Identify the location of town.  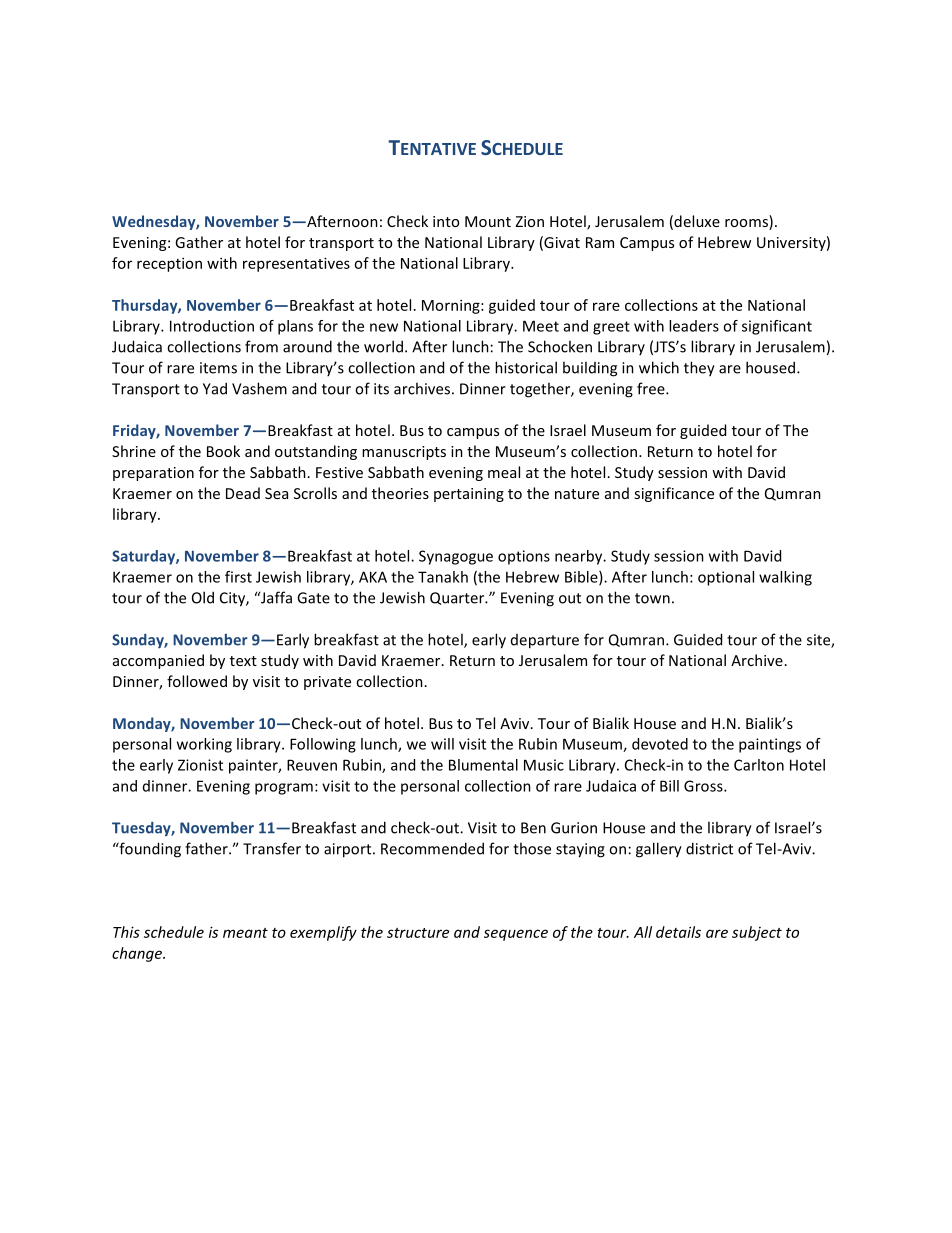
(652, 598).
